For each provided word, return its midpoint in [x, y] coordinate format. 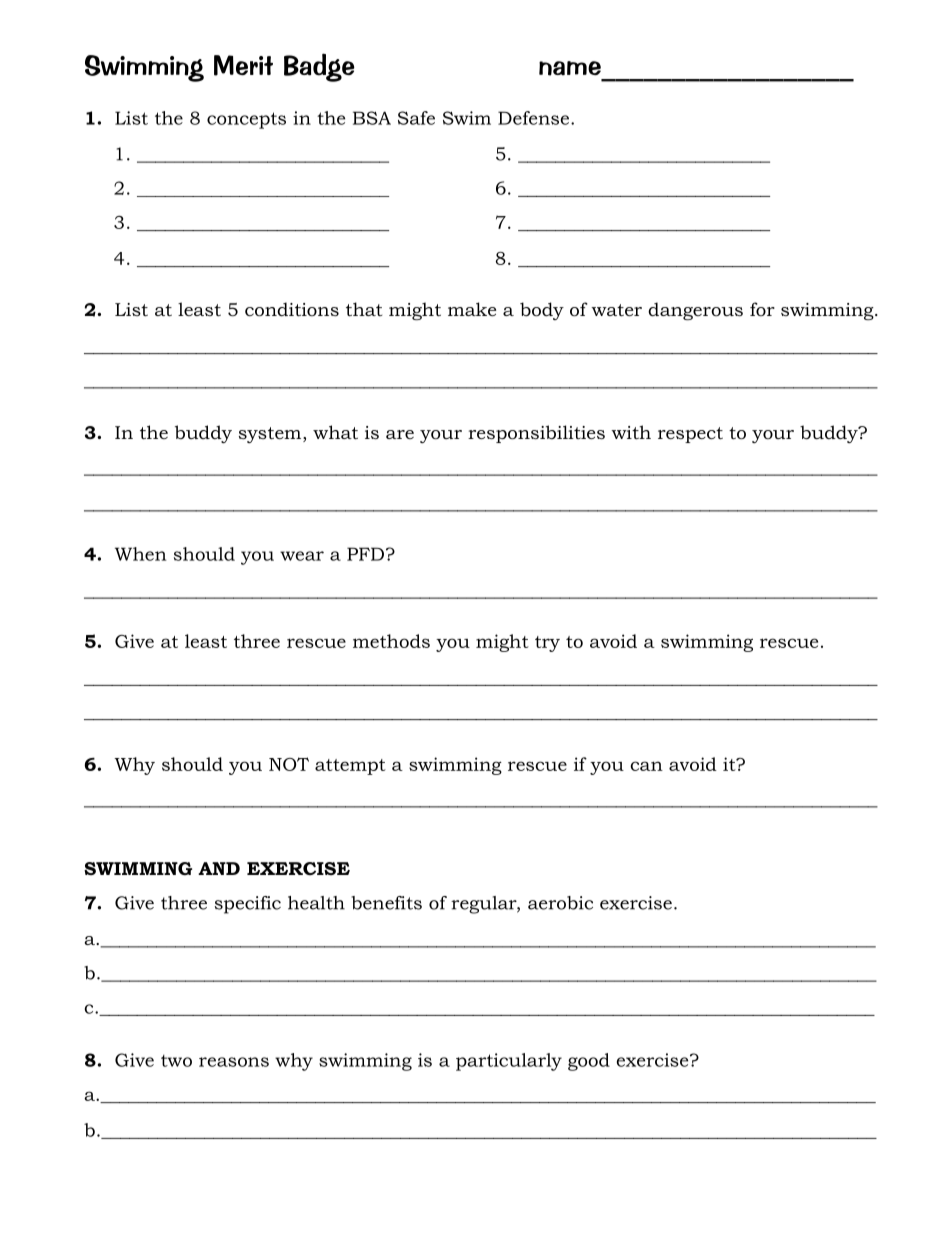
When [140, 554]
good [589, 1062]
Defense [533, 118]
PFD [365, 554]
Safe [416, 118]
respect [690, 435]
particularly [509, 1062]
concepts [246, 120]
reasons [234, 1062]
